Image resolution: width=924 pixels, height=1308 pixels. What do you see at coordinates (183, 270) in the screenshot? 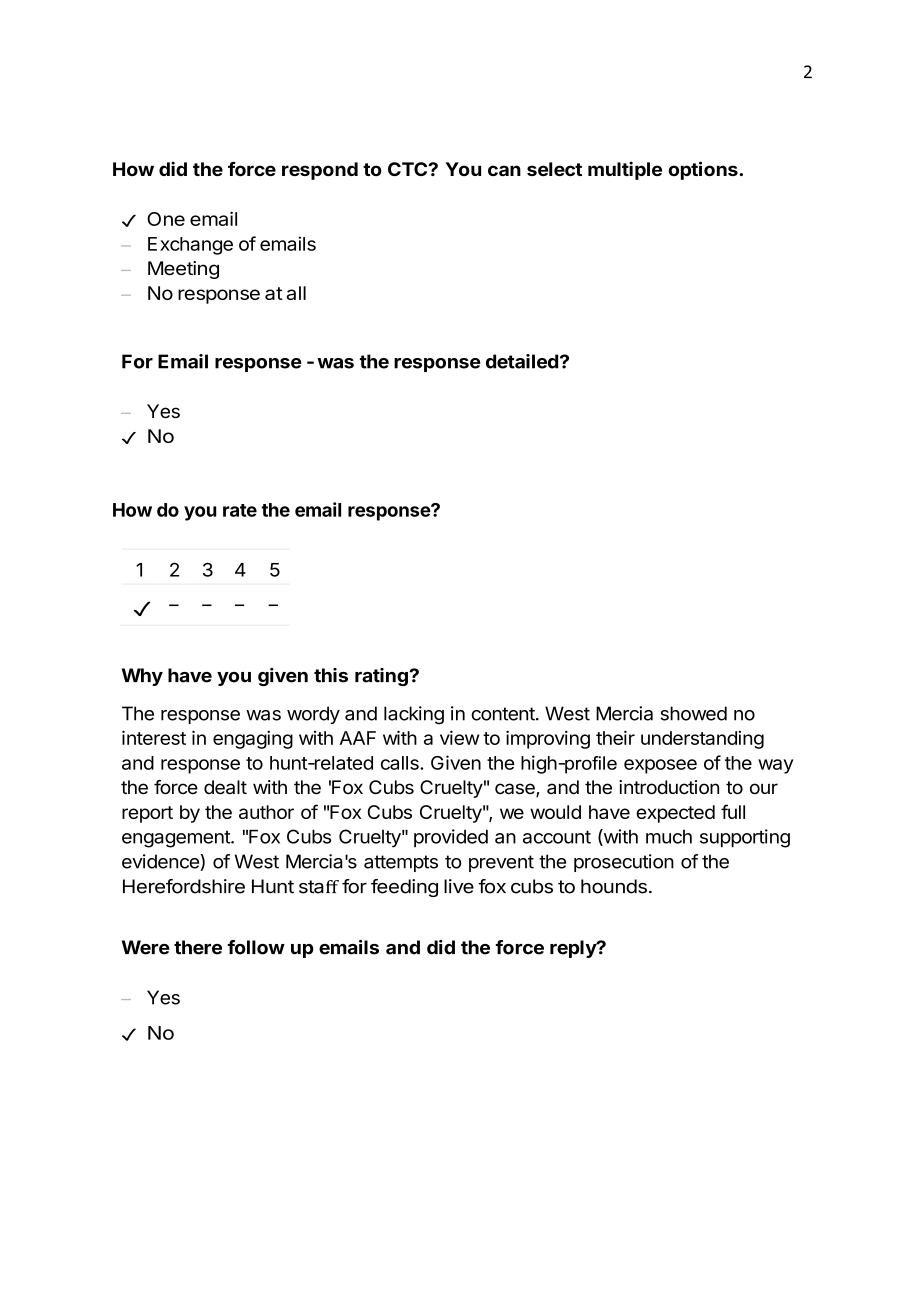
I see `Meeting` at bounding box center [183, 270].
